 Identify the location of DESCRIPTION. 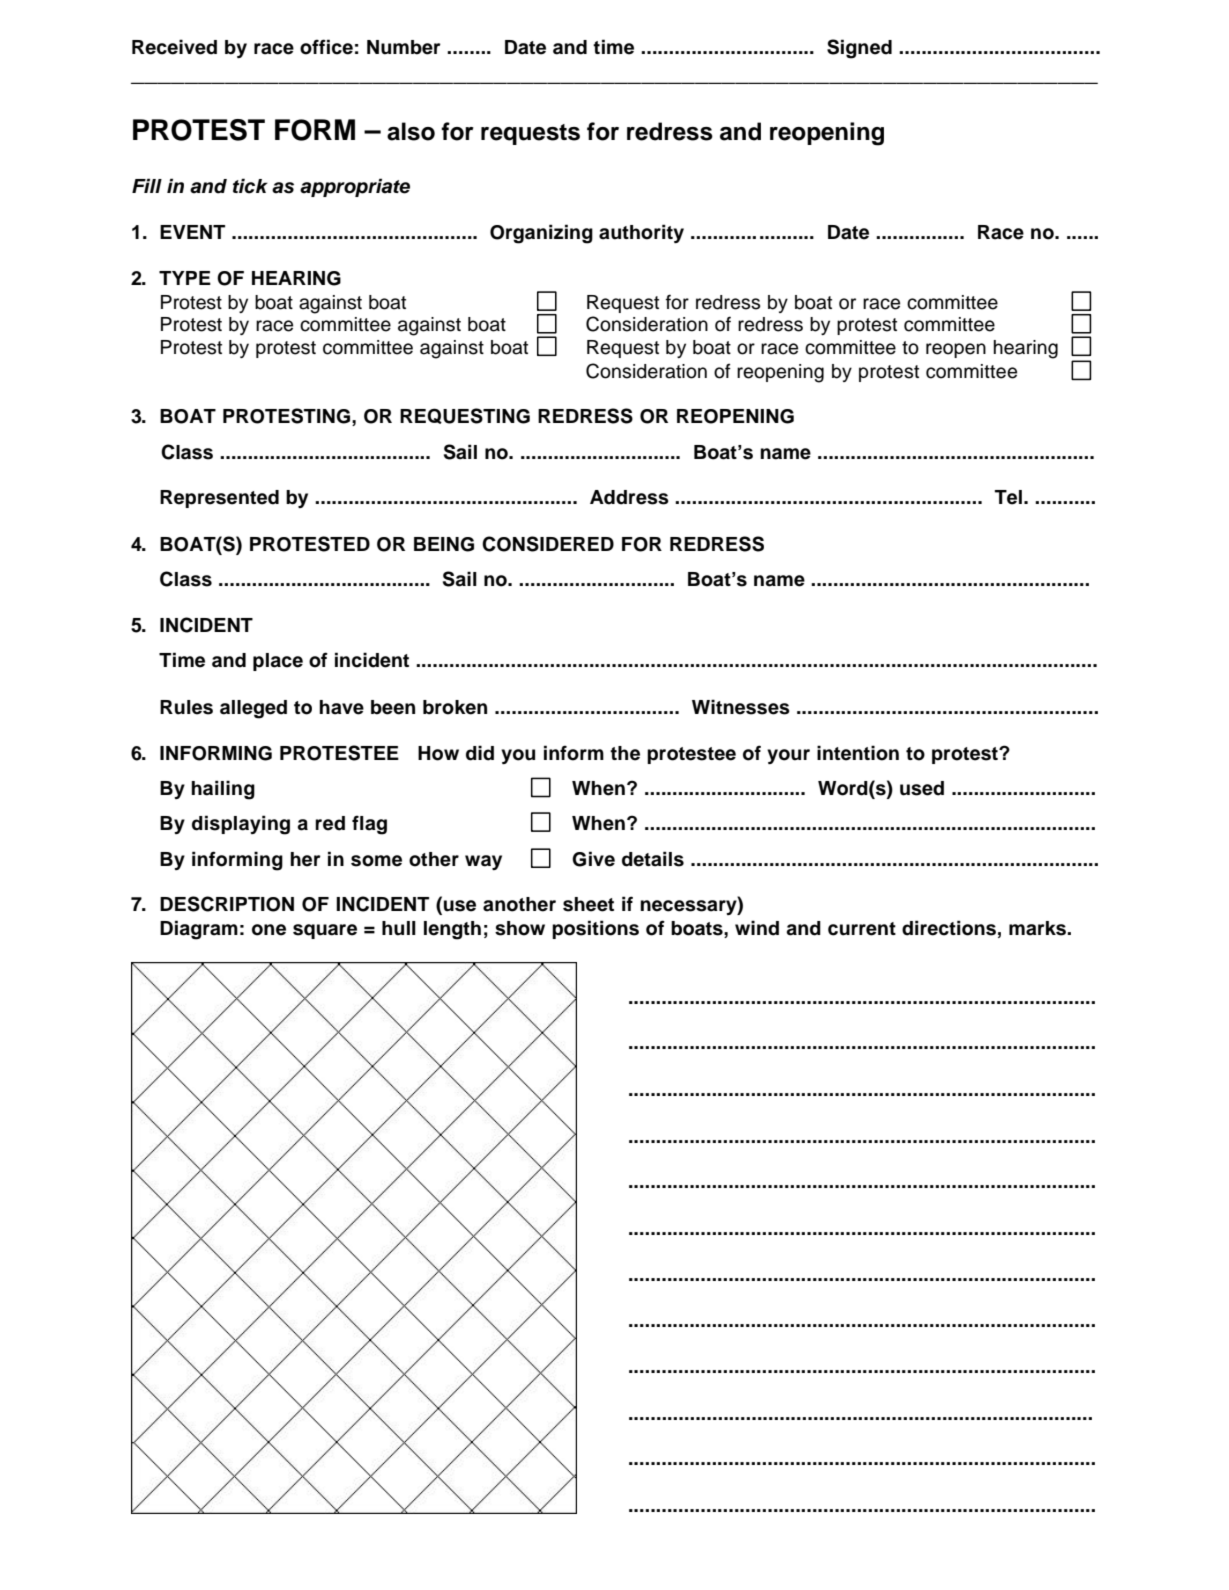
(227, 904).
